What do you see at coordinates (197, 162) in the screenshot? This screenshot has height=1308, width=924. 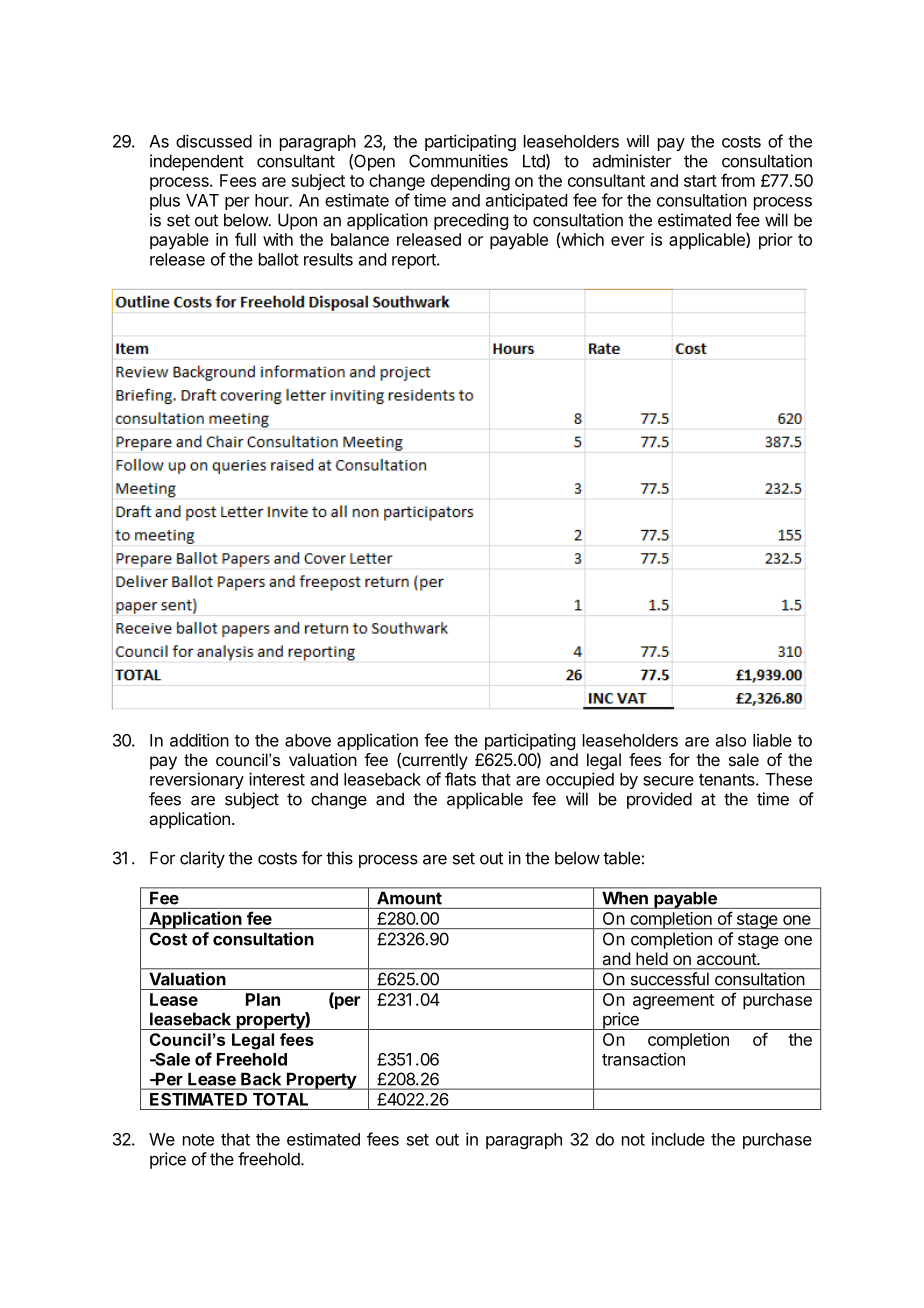 I see `independent` at bounding box center [197, 162].
